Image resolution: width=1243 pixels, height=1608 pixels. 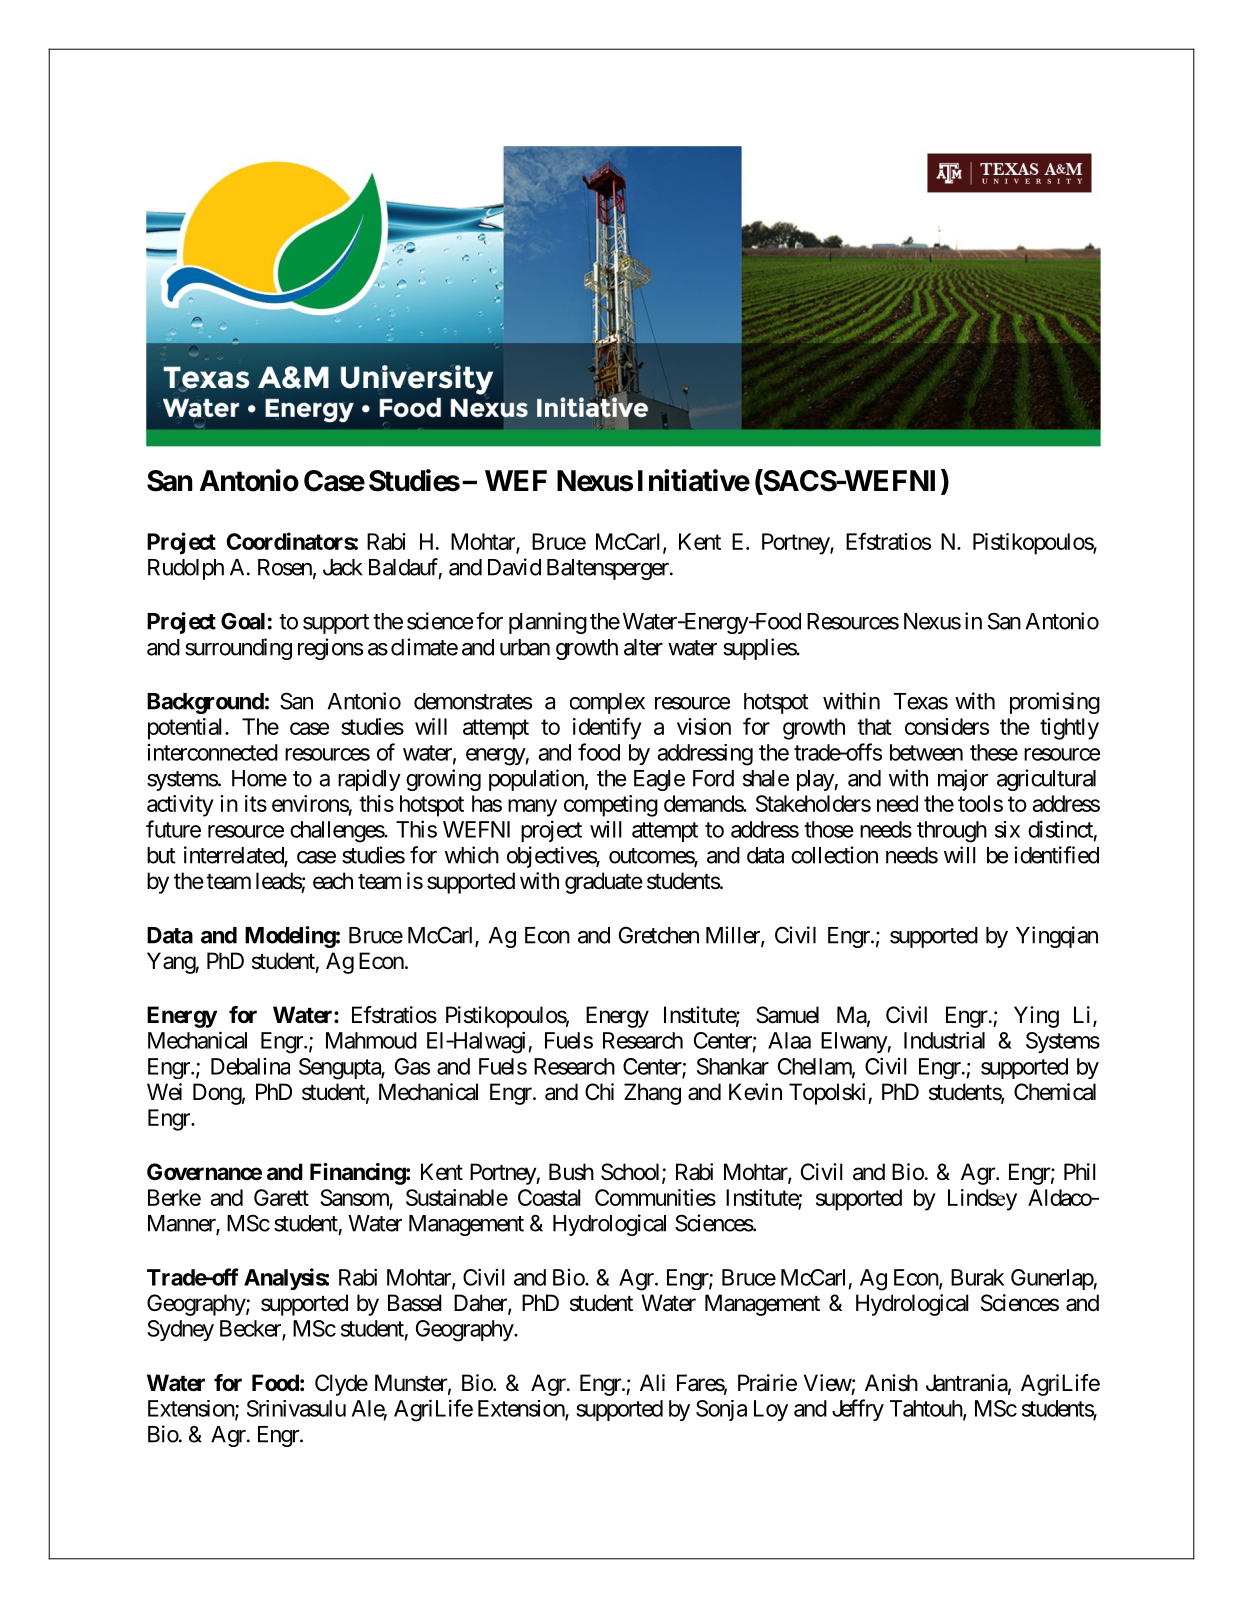 What do you see at coordinates (234, 856) in the screenshot?
I see `interrelated` at bounding box center [234, 856].
